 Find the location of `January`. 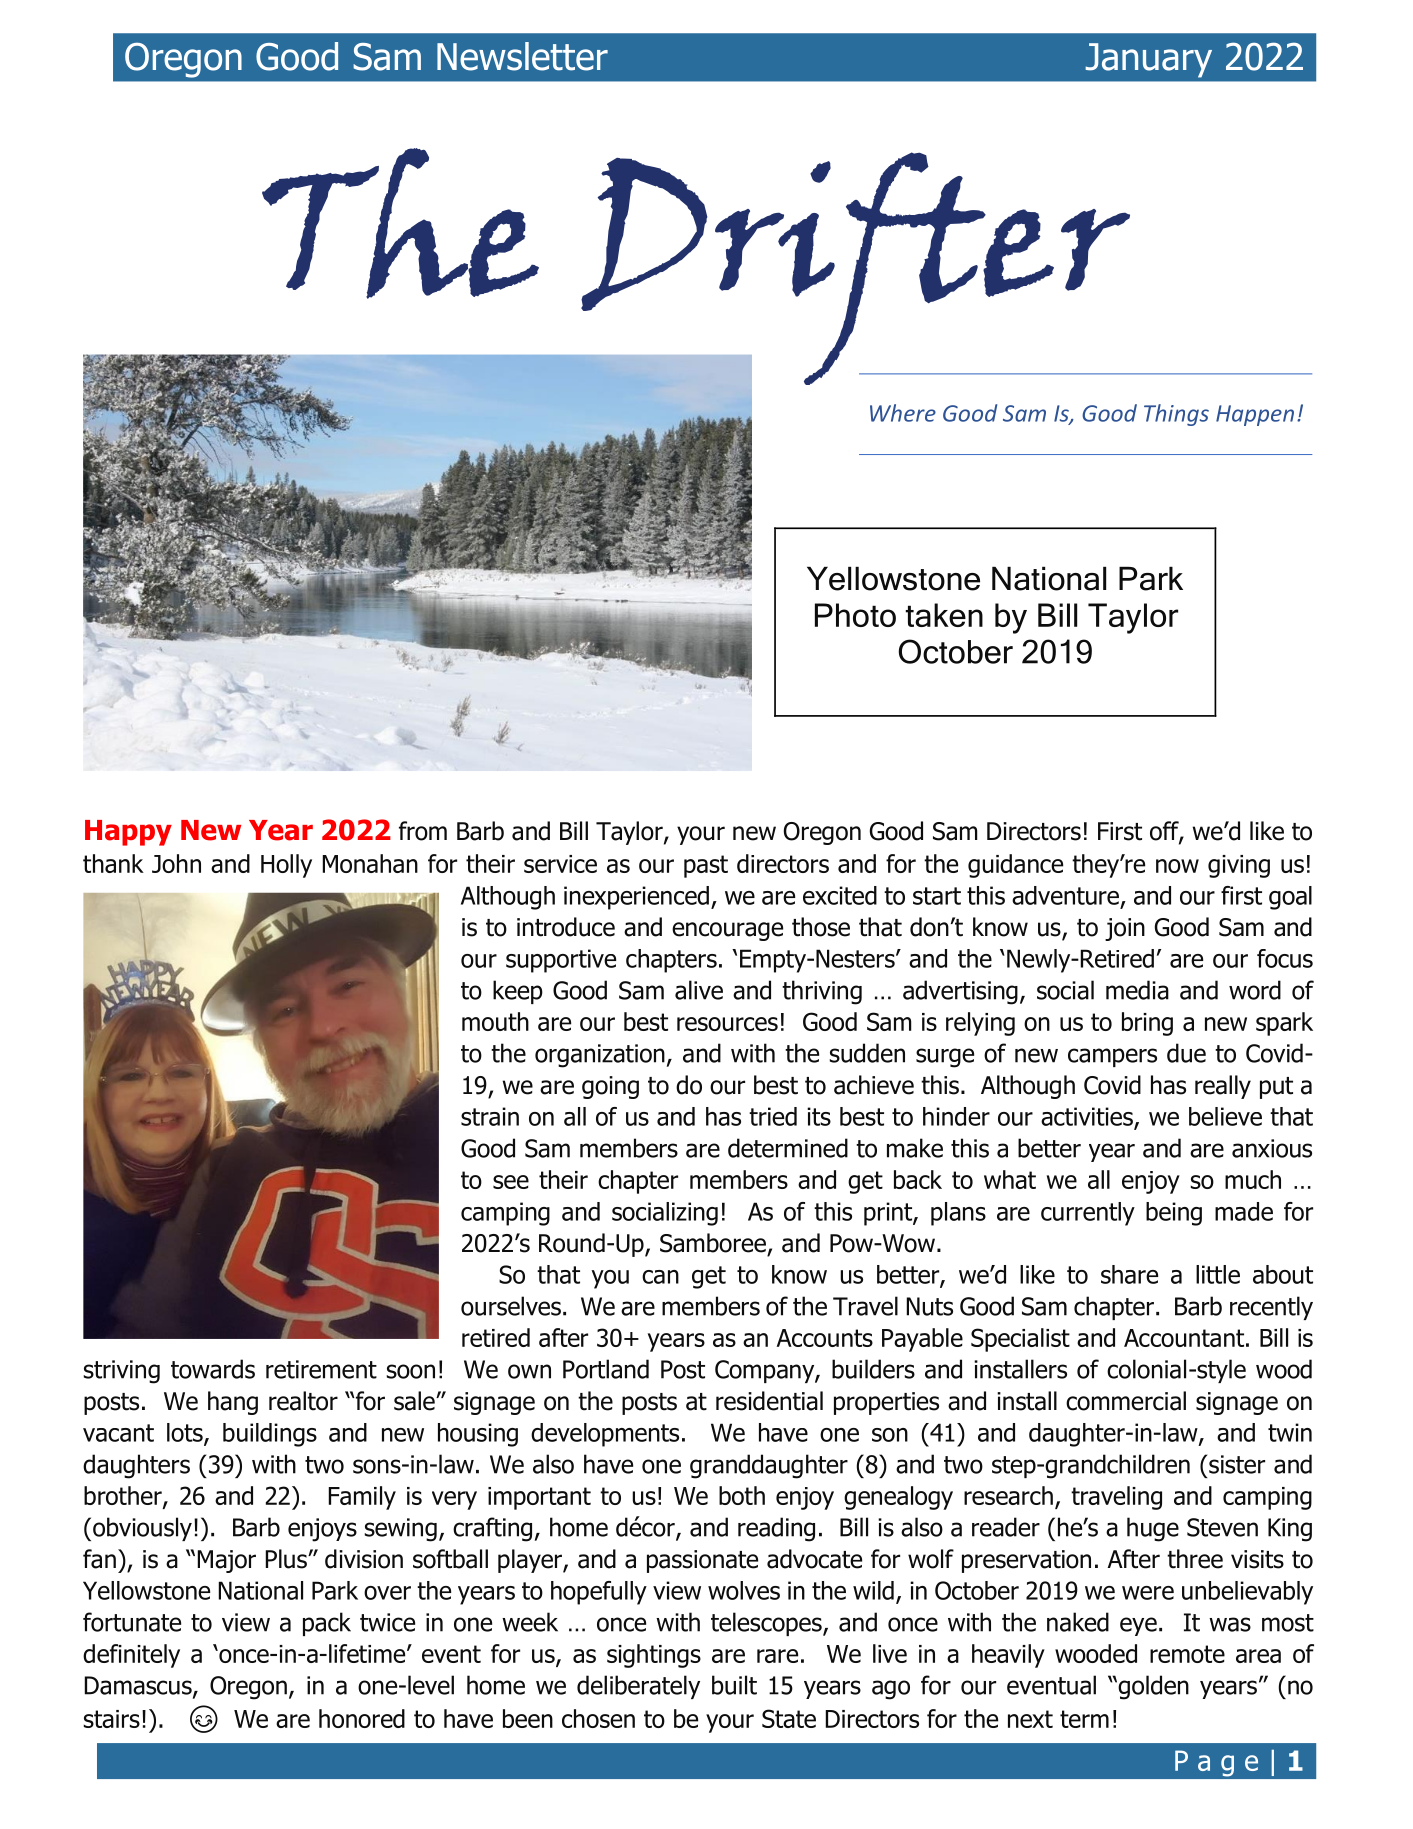

January is located at coordinates (1148, 60).
